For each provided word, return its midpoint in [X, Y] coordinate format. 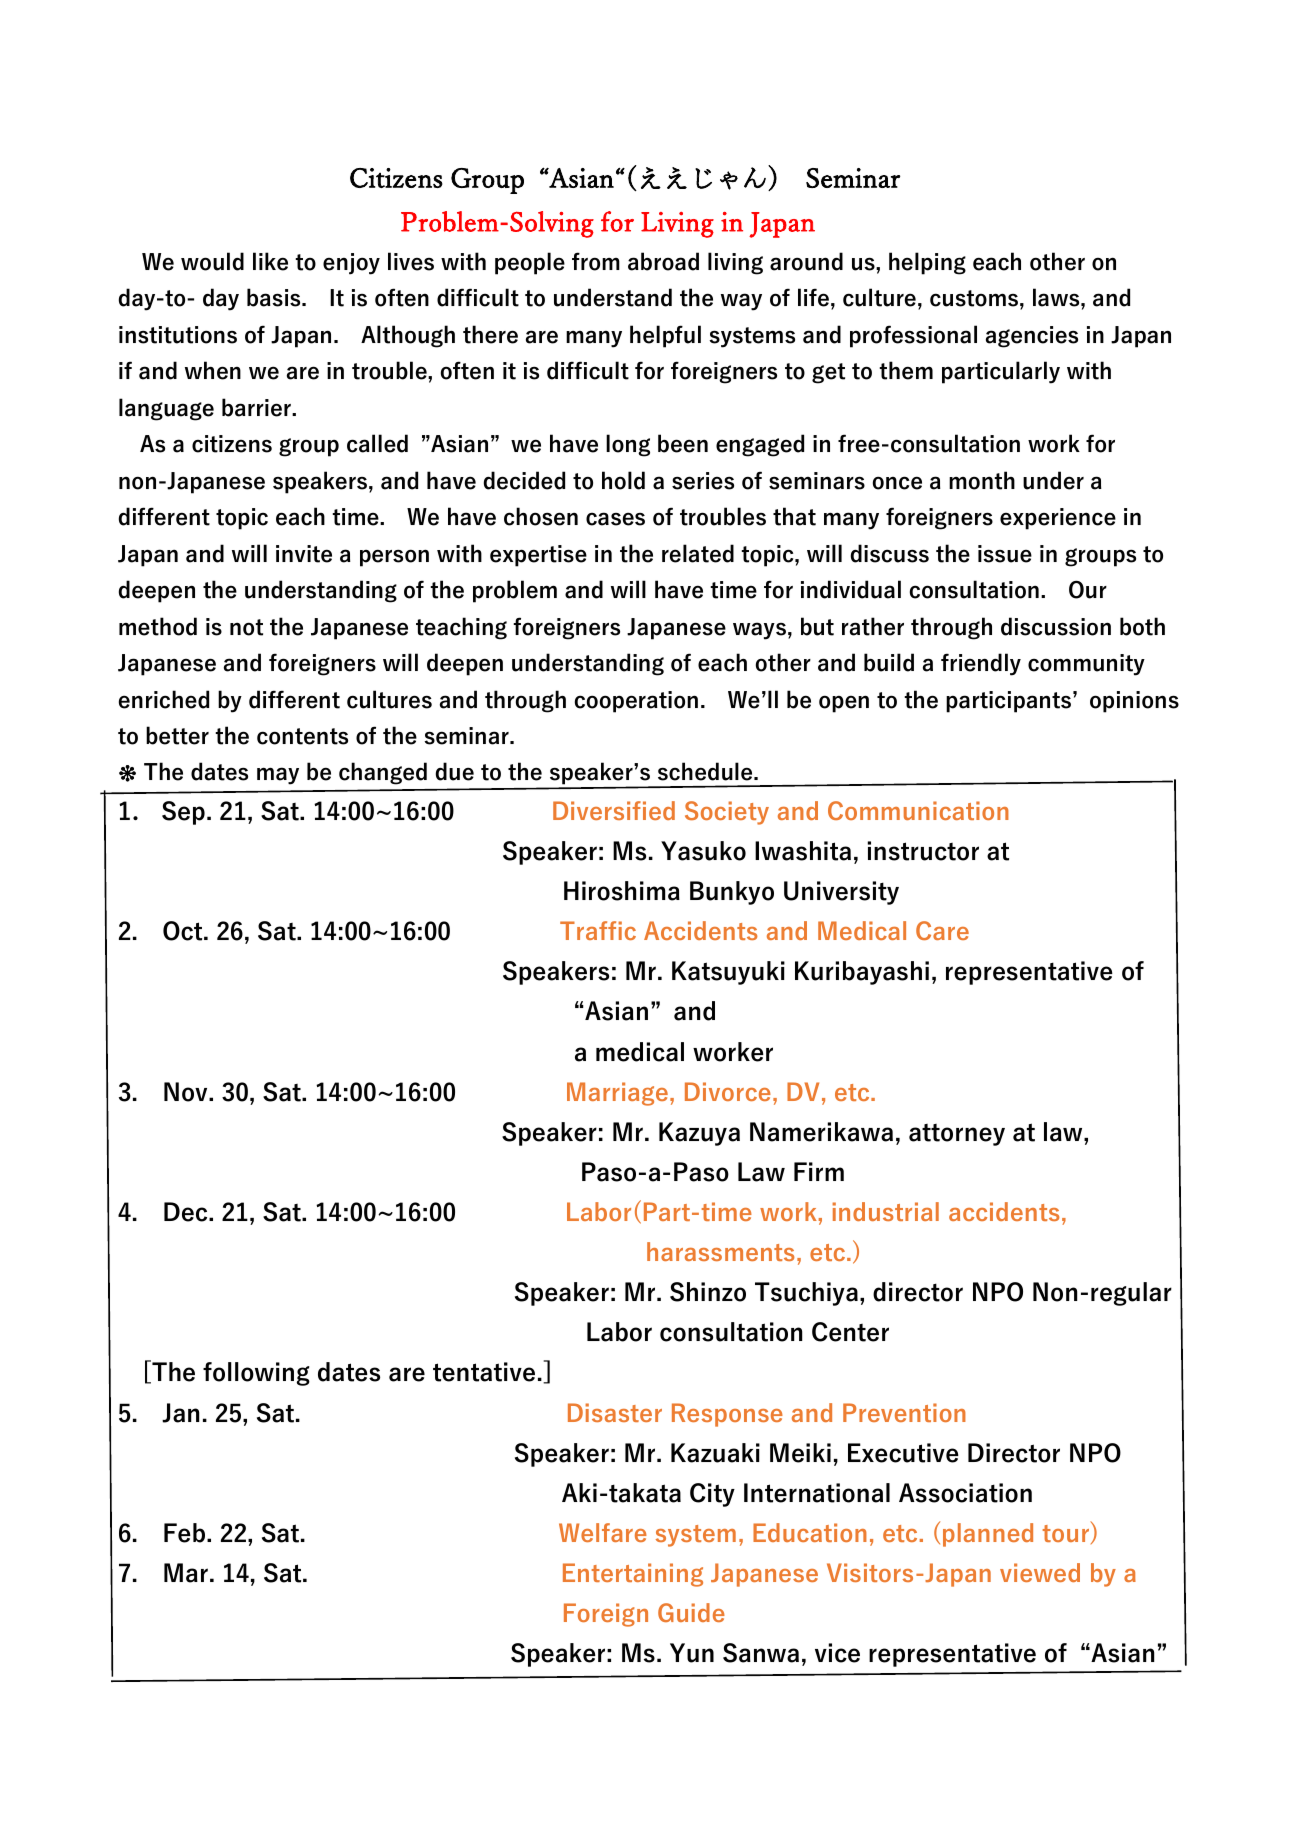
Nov [187, 1092]
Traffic [598, 930]
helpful [665, 336]
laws [1057, 297]
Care [942, 930]
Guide [691, 1612]
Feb [186, 1533]
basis [275, 297]
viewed [1040, 1572]
